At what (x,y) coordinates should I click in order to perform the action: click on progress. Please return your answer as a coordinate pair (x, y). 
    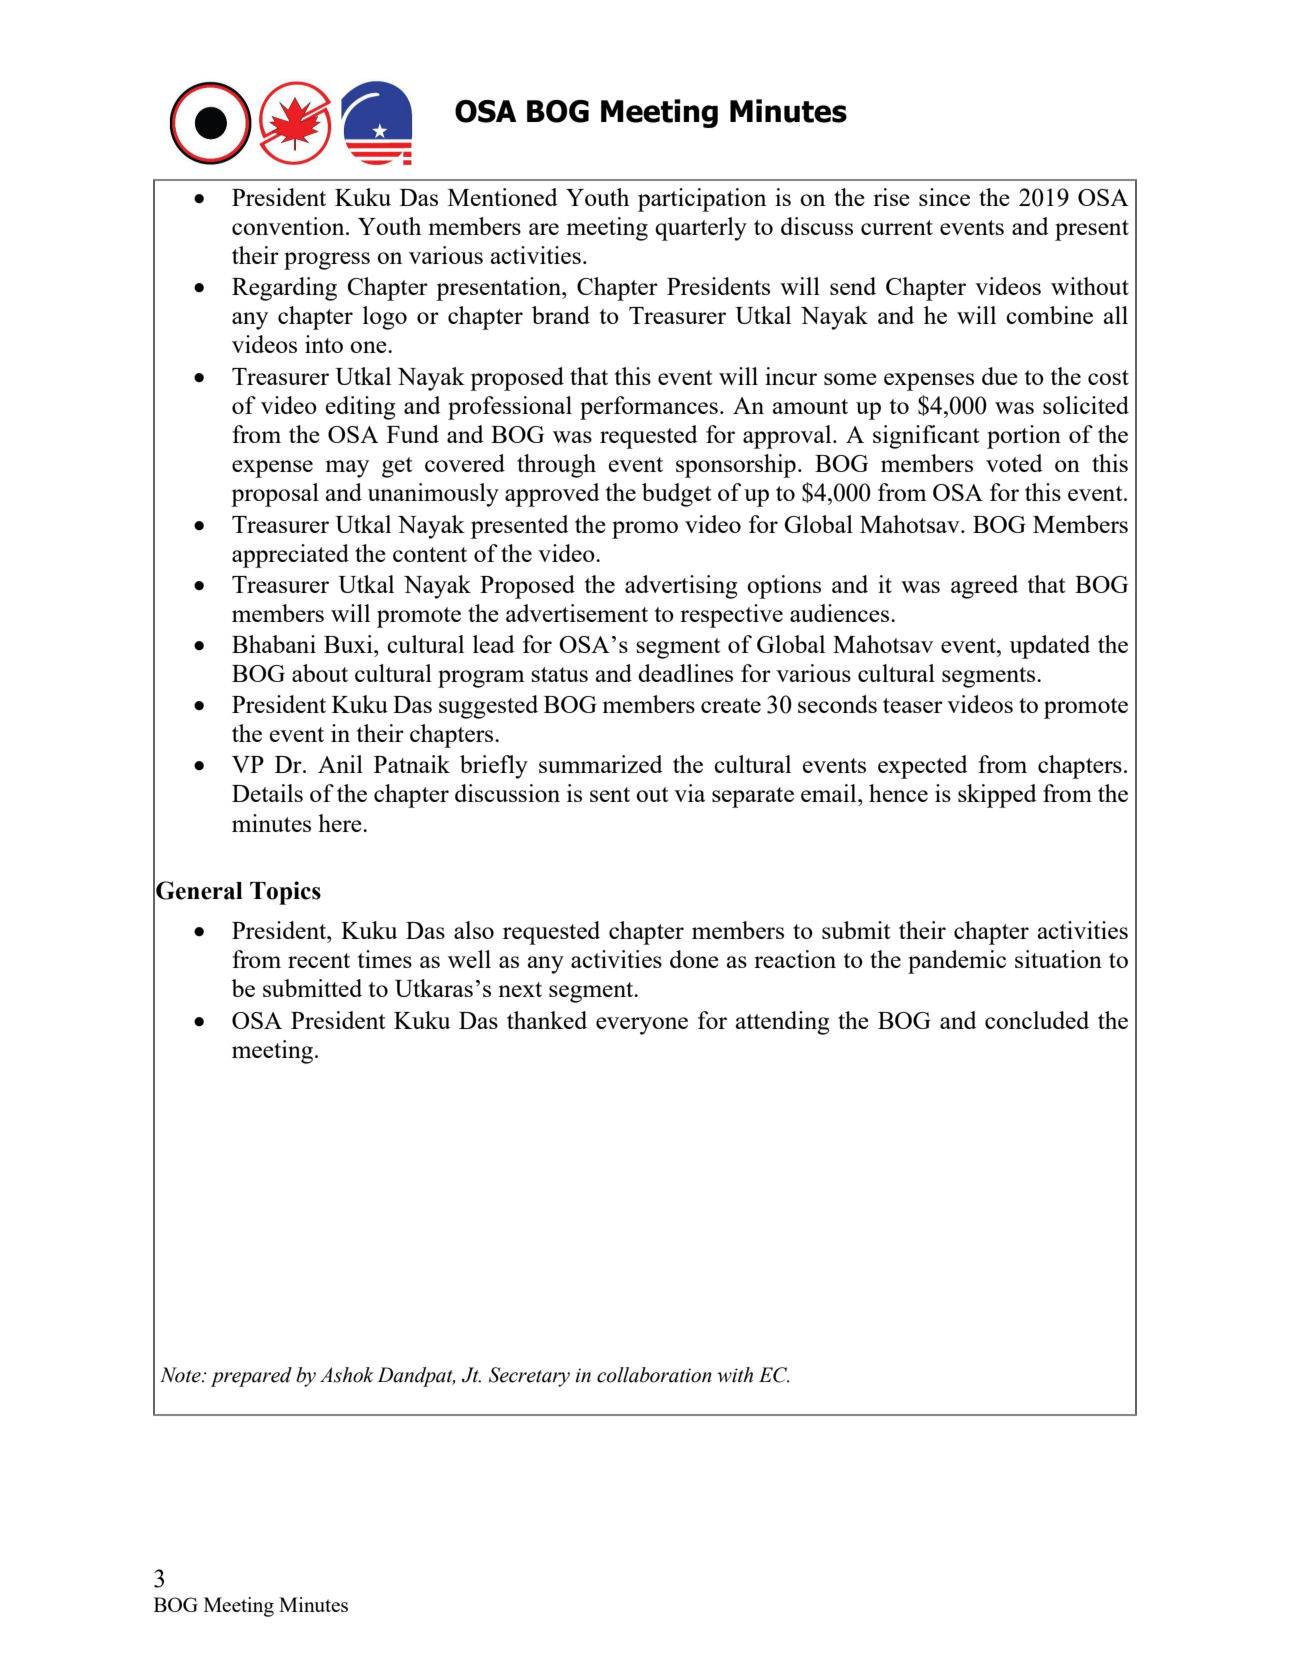
    Looking at the image, I should click on (327, 261).
